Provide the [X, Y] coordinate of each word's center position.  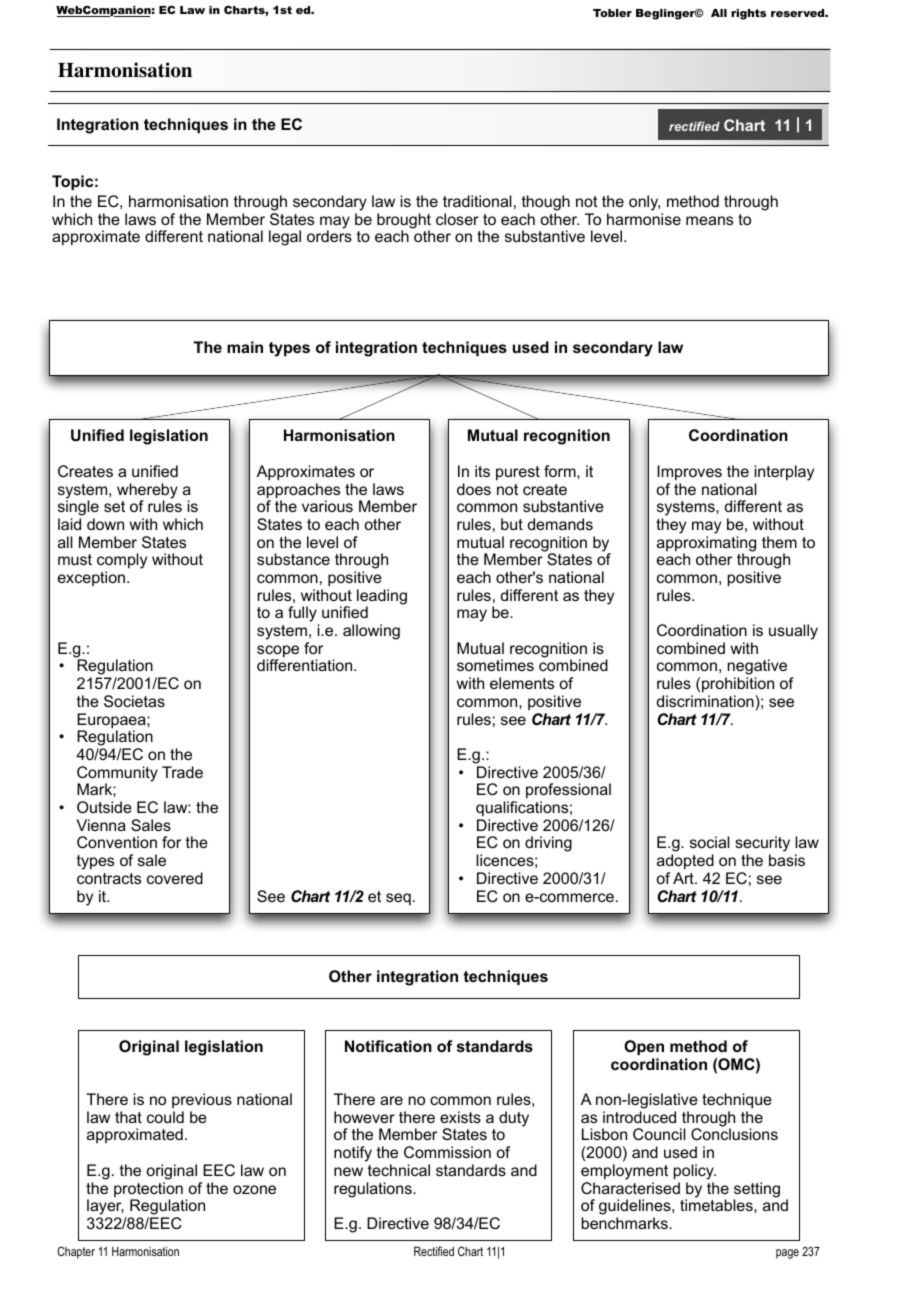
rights [748, 14]
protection [148, 1191]
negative [756, 668]
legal [285, 238]
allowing [371, 632]
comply [122, 562]
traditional [477, 201]
